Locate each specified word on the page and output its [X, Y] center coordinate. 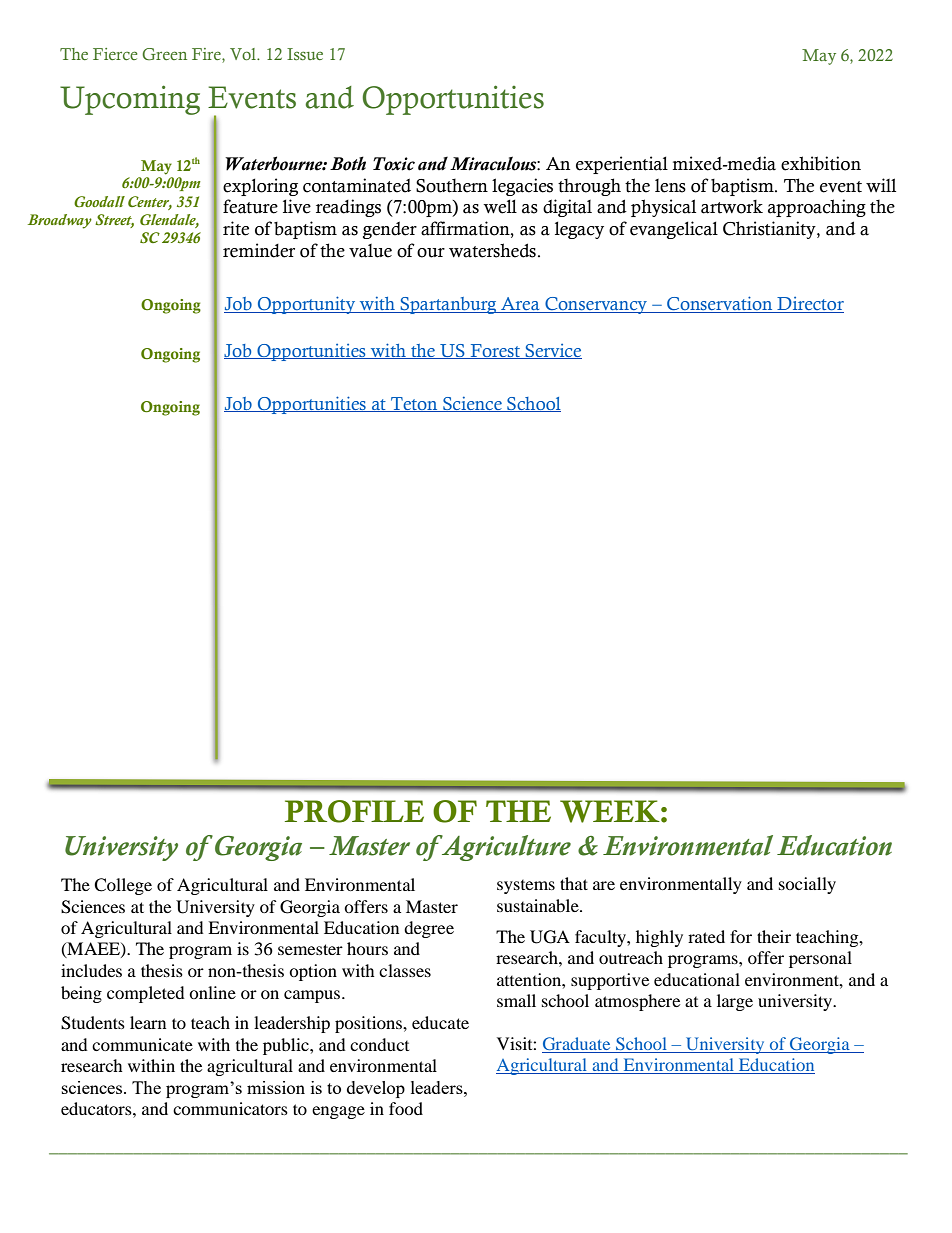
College [123, 886]
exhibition [821, 163]
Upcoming [130, 100]
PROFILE [354, 811]
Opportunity [307, 305]
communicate [142, 1044]
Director [809, 305]
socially [807, 885]
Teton [414, 404]
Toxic [394, 164]
